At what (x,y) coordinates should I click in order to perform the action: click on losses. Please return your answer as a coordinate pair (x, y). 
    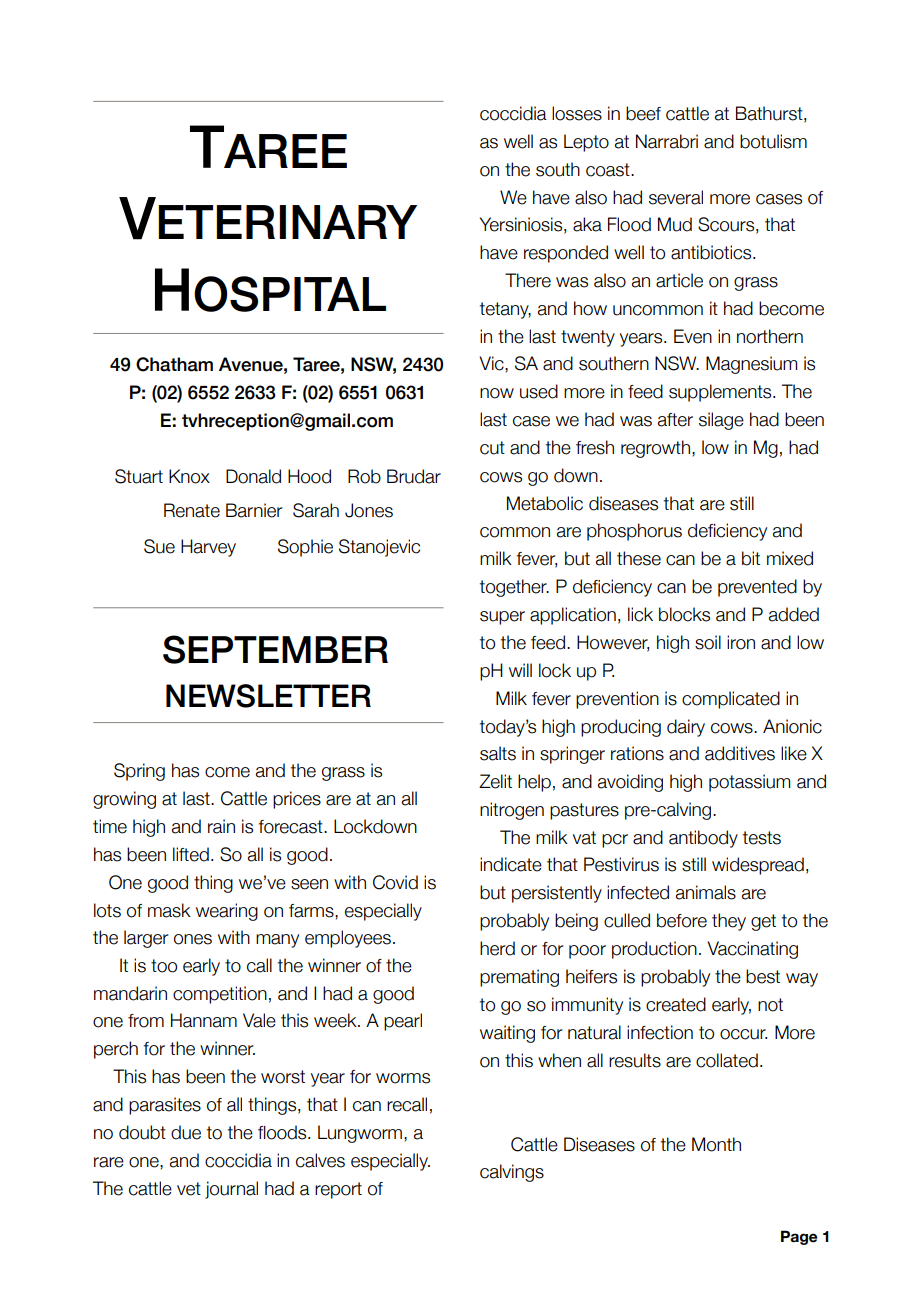
    Looking at the image, I should click on (577, 113).
